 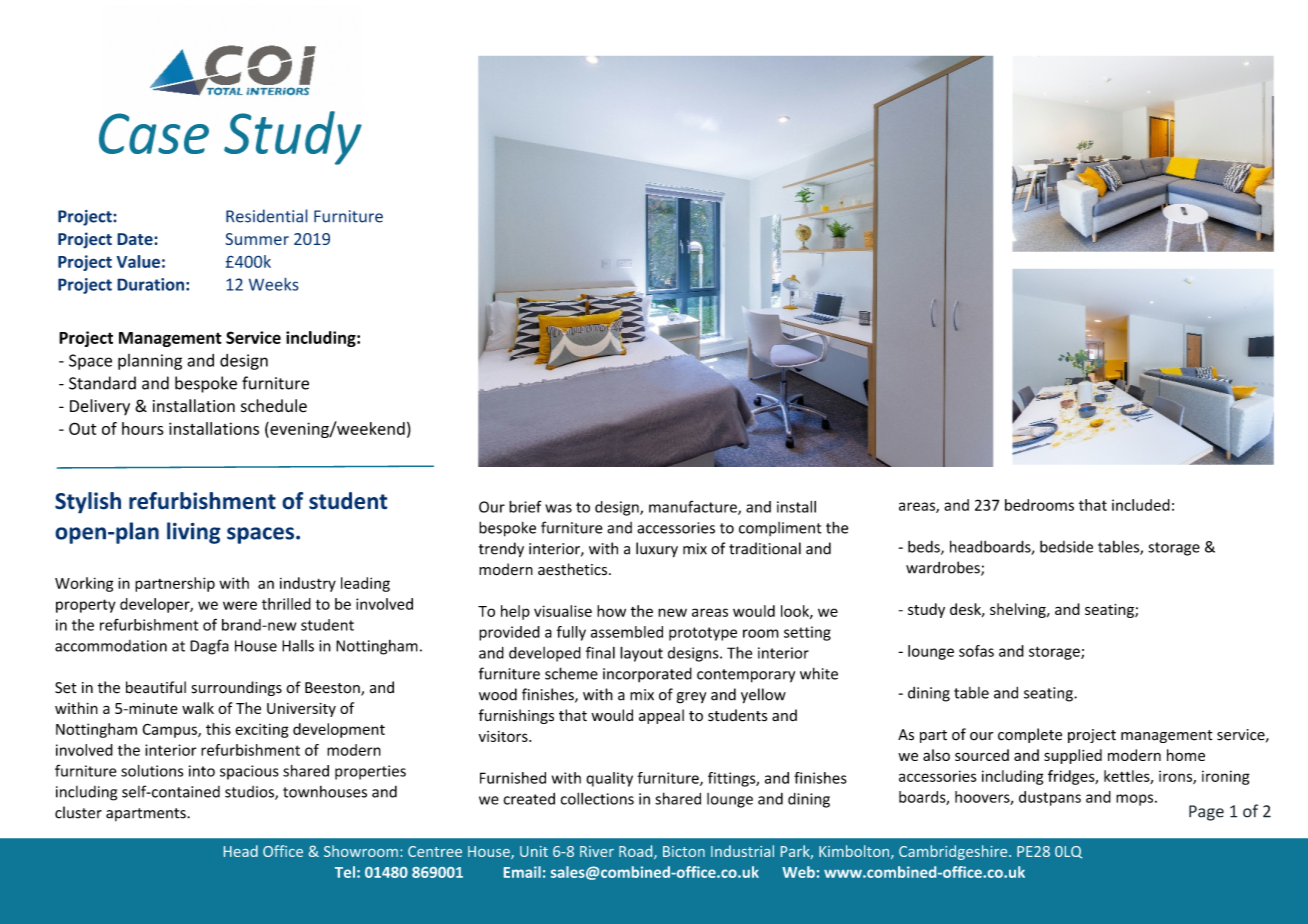 What do you see at coordinates (274, 406) in the screenshot?
I see `schedule` at bounding box center [274, 406].
